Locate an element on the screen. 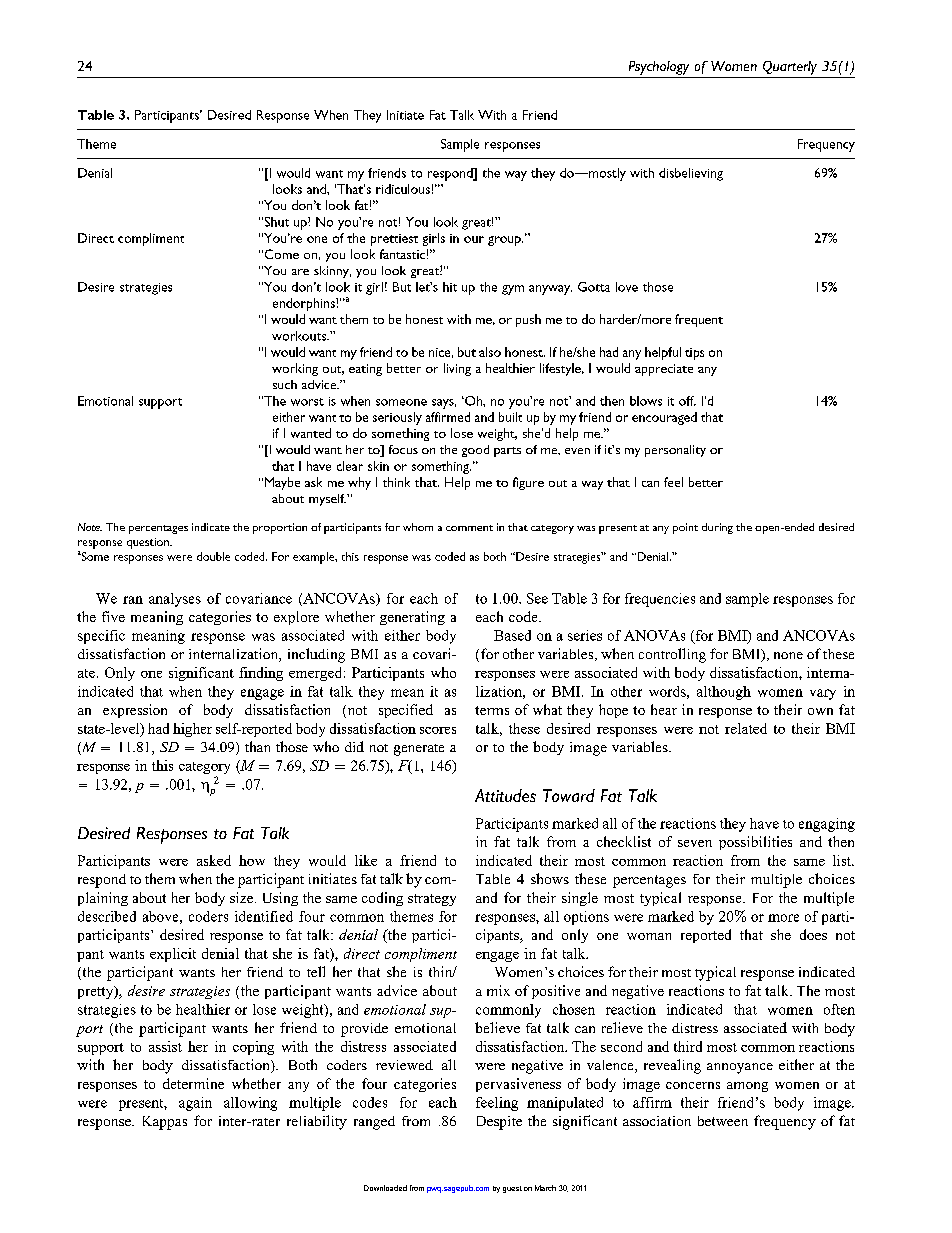 The image size is (952, 1233). Kappas is located at coordinates (165, 1123).
